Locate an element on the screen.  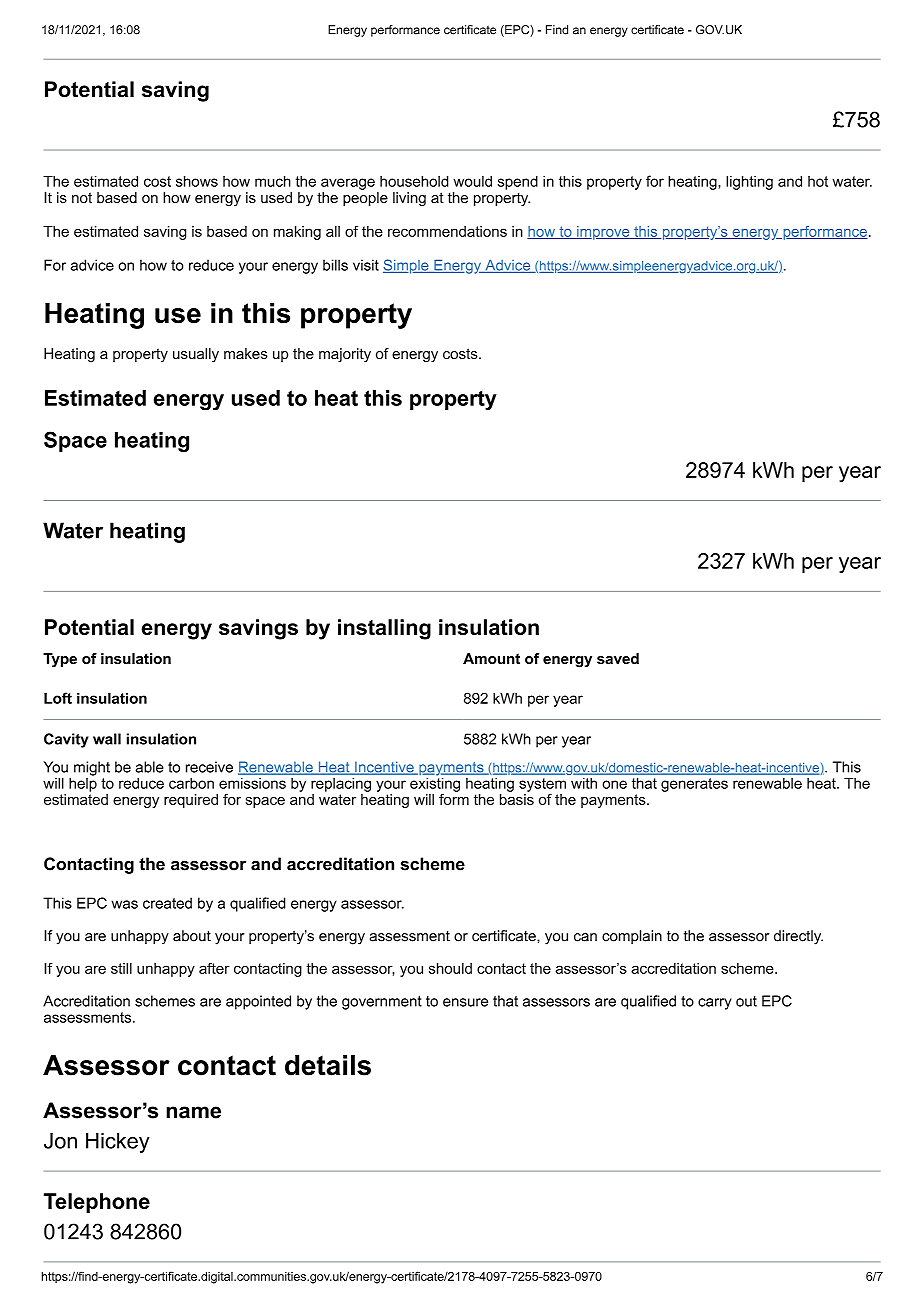
Amount is located at coordinates (491, 658).
